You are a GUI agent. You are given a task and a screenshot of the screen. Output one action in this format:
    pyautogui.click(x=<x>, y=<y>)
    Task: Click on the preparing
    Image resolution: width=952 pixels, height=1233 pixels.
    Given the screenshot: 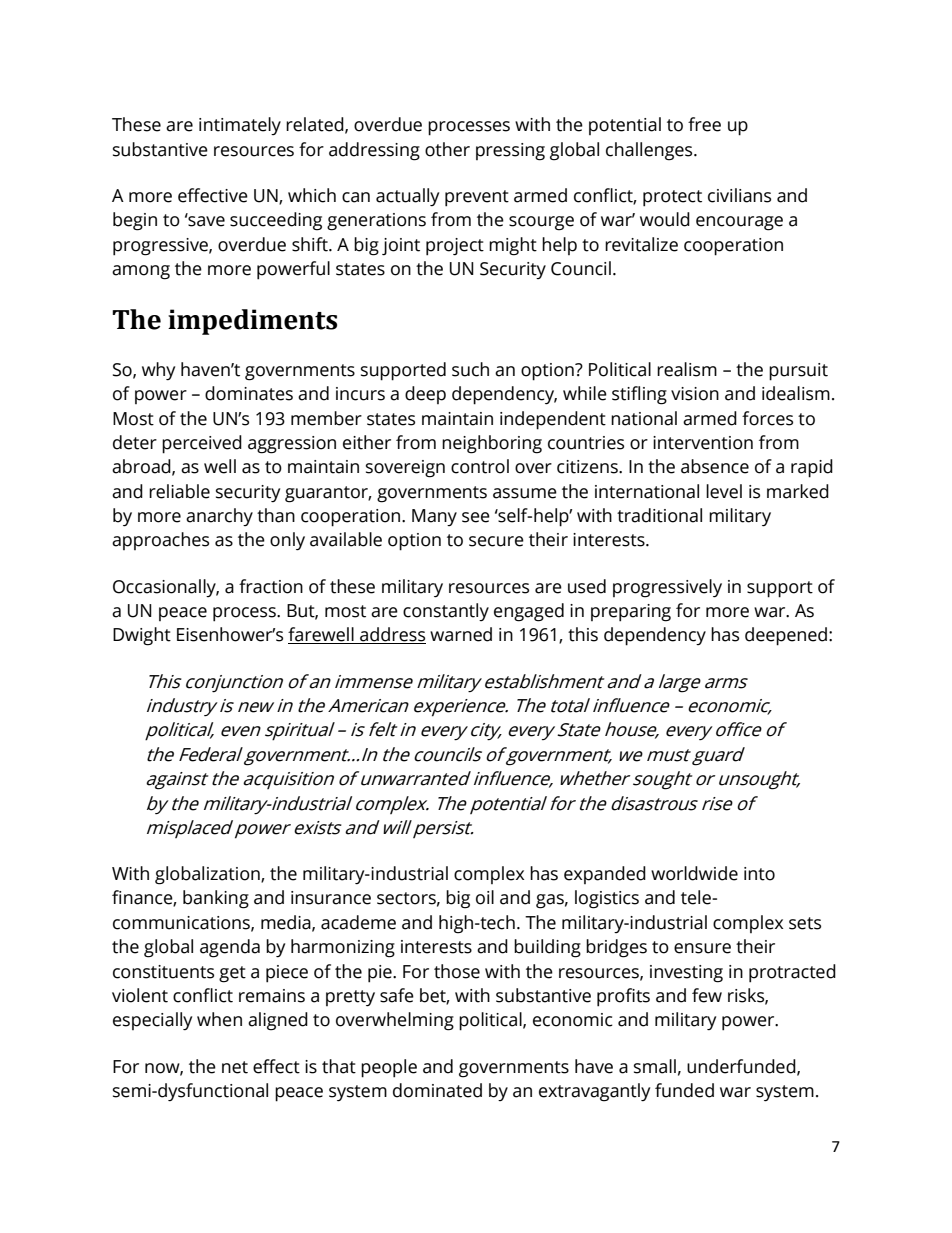 What is the action you would take?
    pyautogui.click(x=631, y=613)
